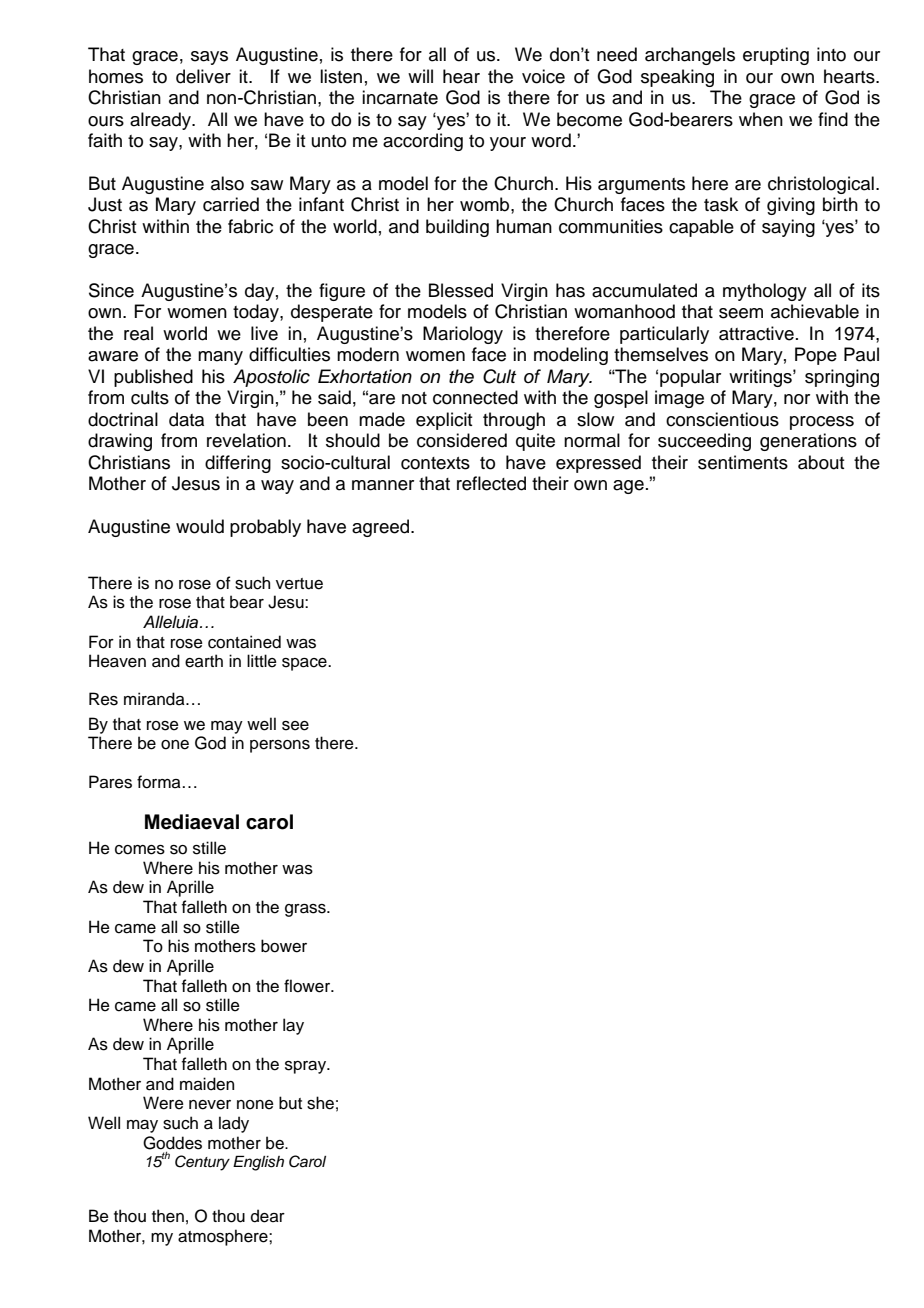 This image has height=1308, width=924. Describe the element at coordinates (475, 397) in the image. I see `connected` at that location.
